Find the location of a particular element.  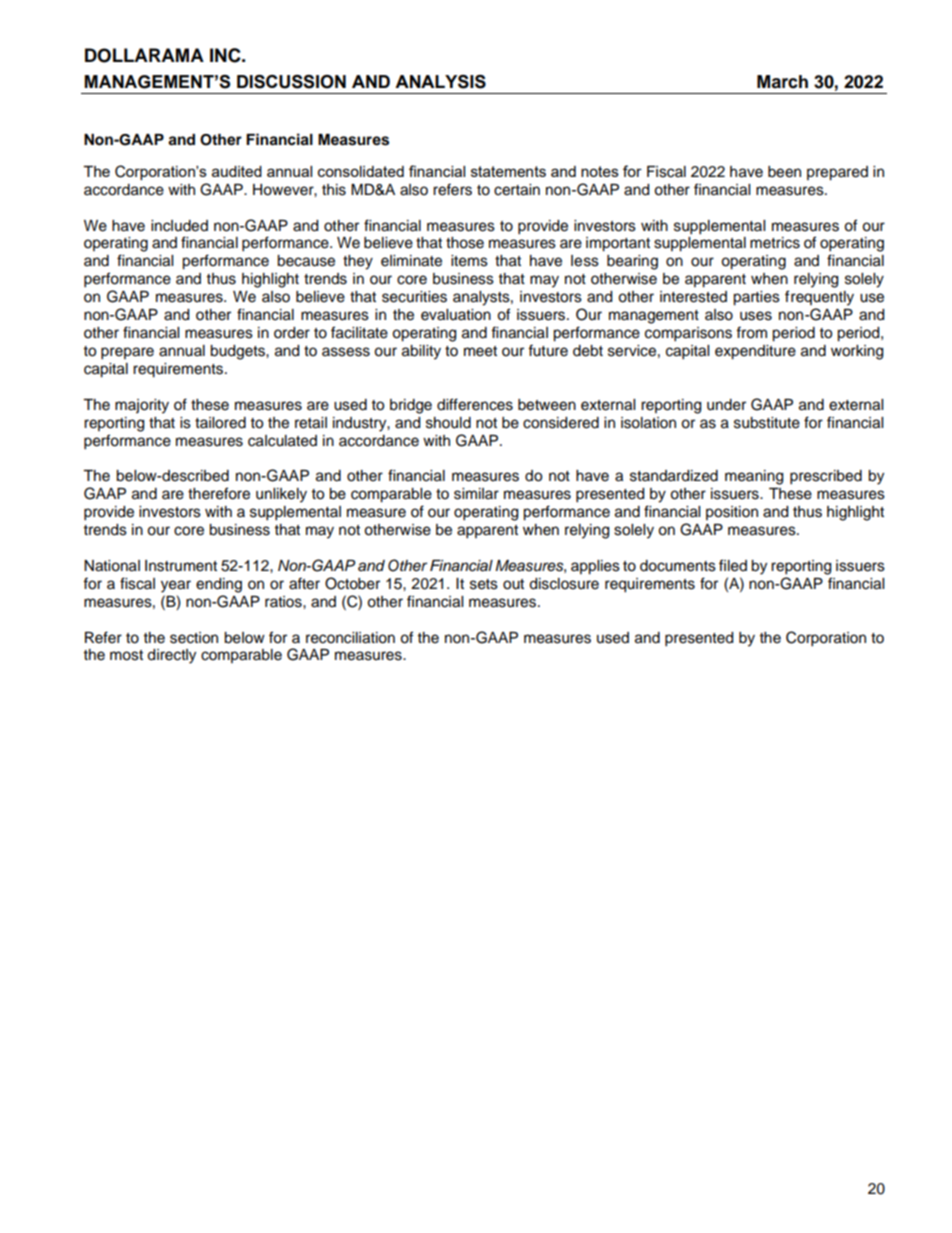

certain is located at coordinates (517, 190).
